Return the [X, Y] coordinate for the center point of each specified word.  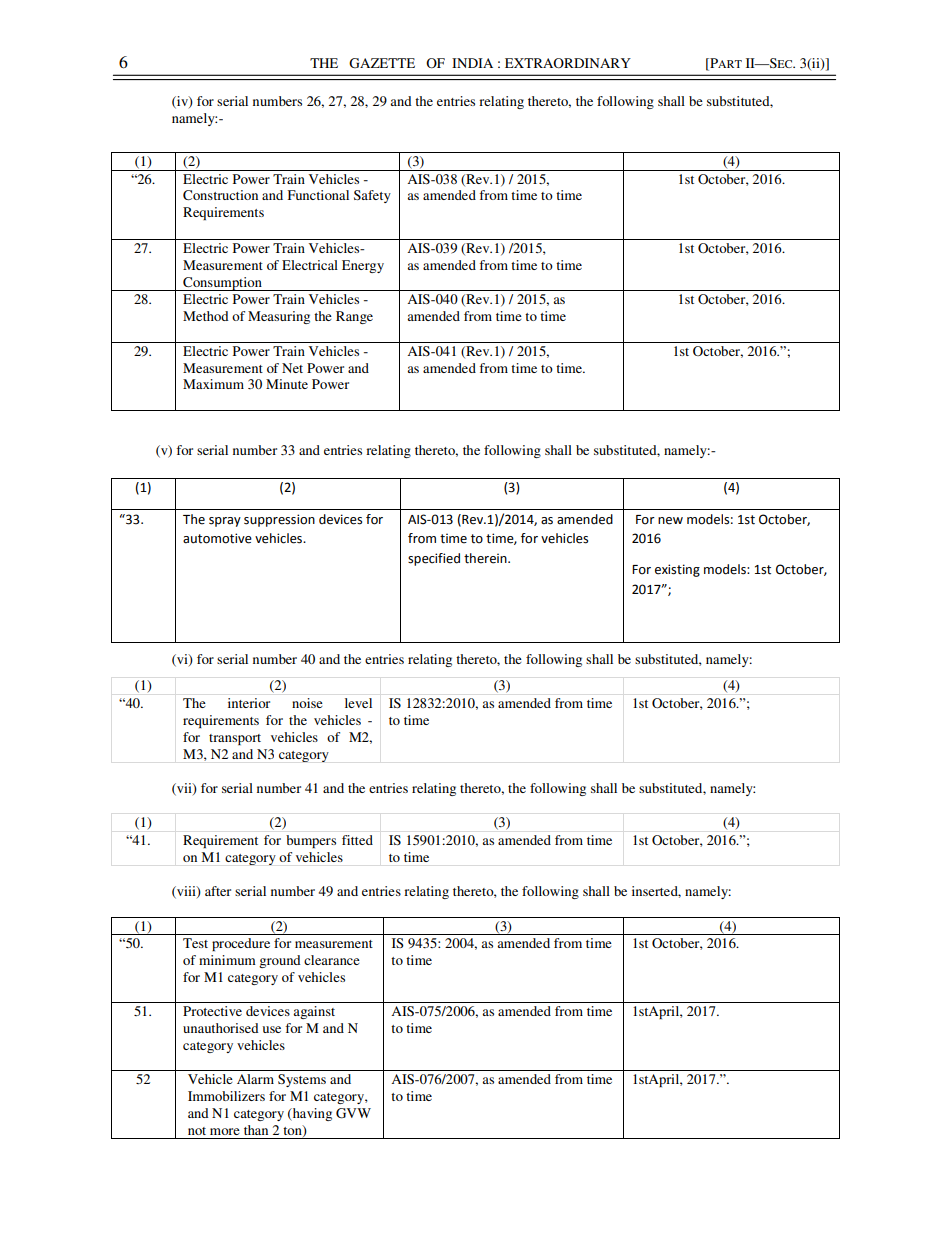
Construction [220, 195]
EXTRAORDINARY [568, 63]
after [218, 891]
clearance [332, 960]
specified [434, 559]
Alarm [255, 1079]
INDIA [472, 63]
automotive [217, 538]
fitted [357, 840]
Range [354, 317]
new [670, 521]
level [358, 703]
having [311, 1114]
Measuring [279, 317]
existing [677, 570]
